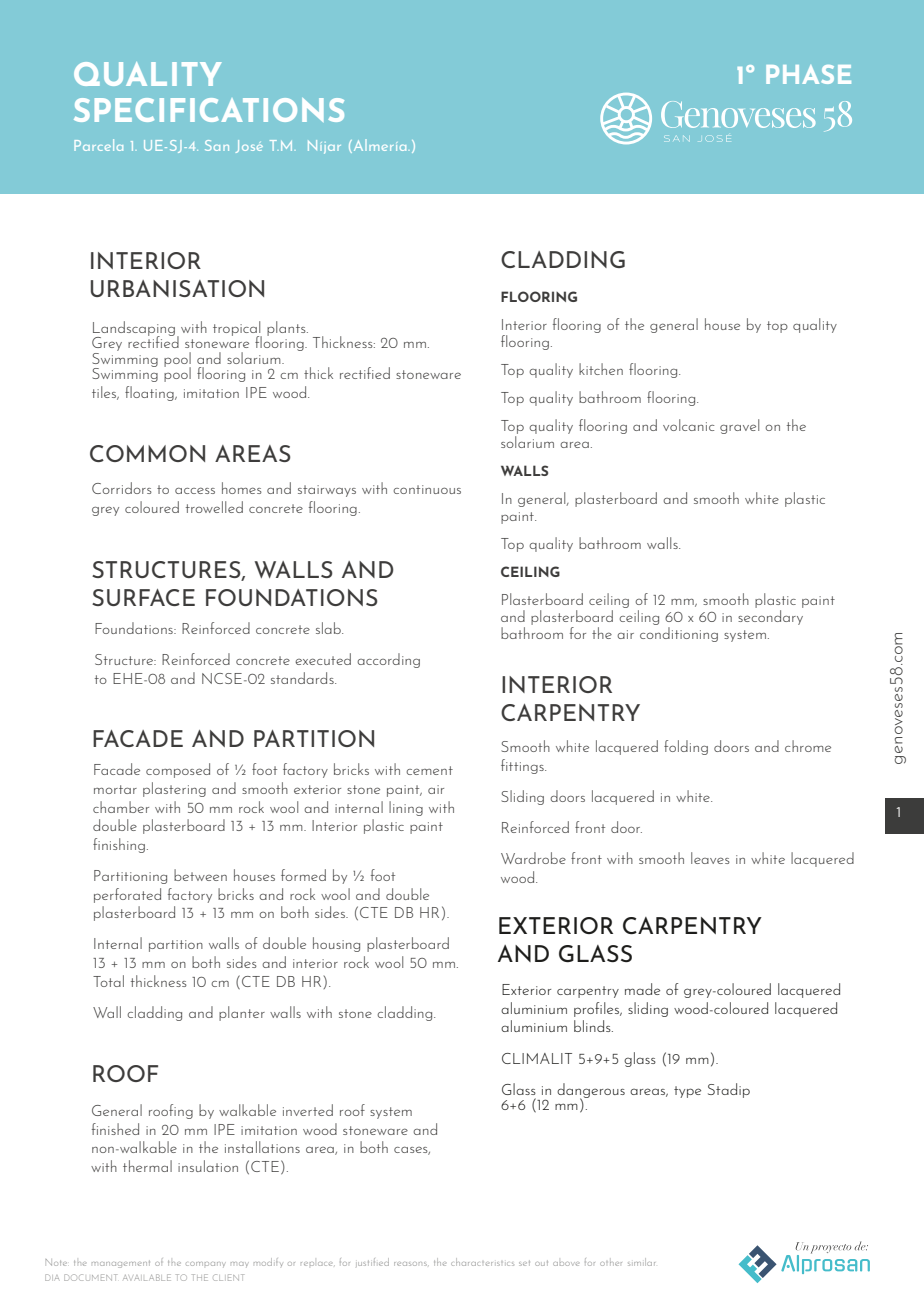  I want to click on conditioning, so click(679, 633).
